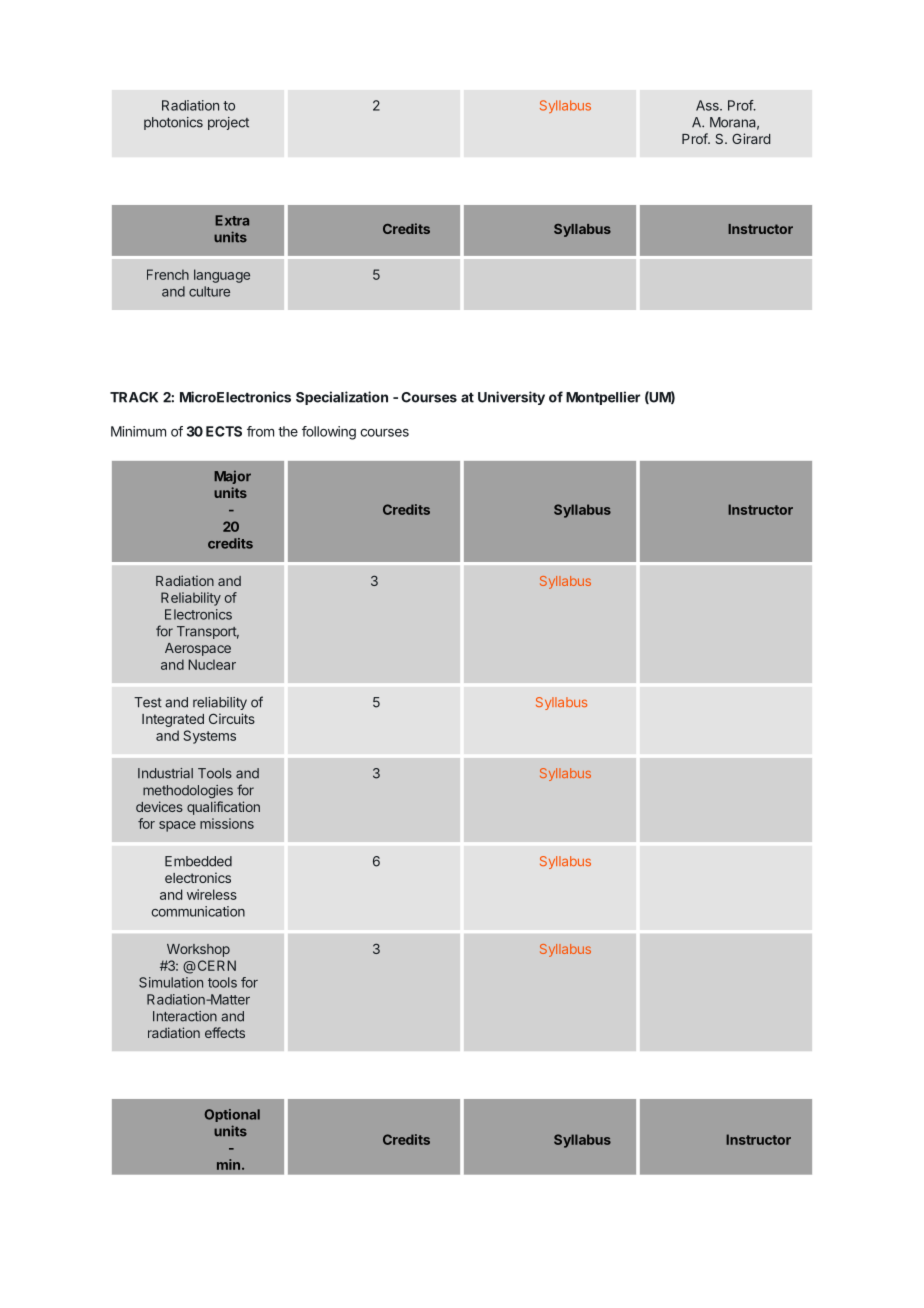  Describe the element at coordinates (603, 398) in the screenshot. I see `Montpellier` at that location.
